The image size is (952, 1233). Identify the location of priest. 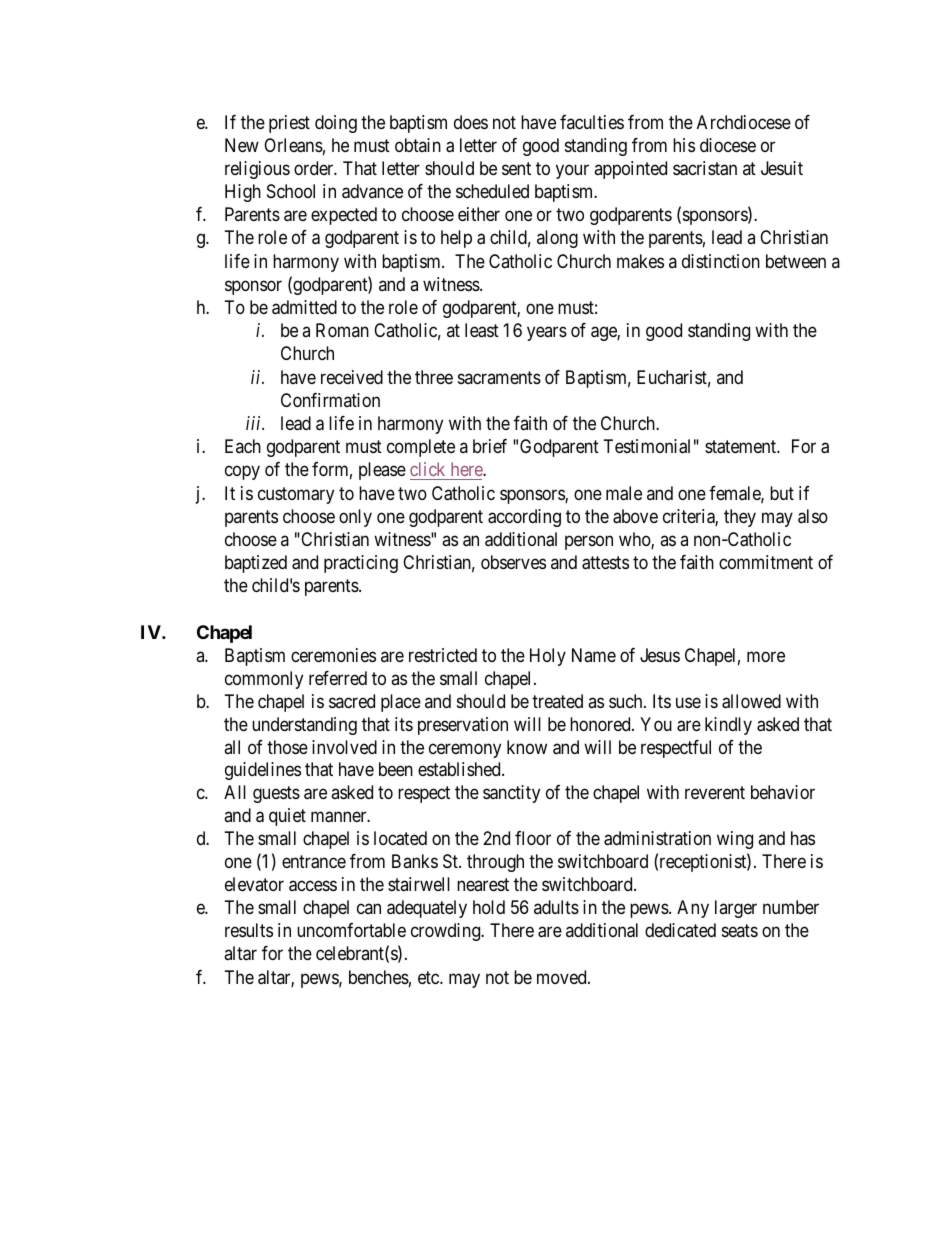
(289, 124).
